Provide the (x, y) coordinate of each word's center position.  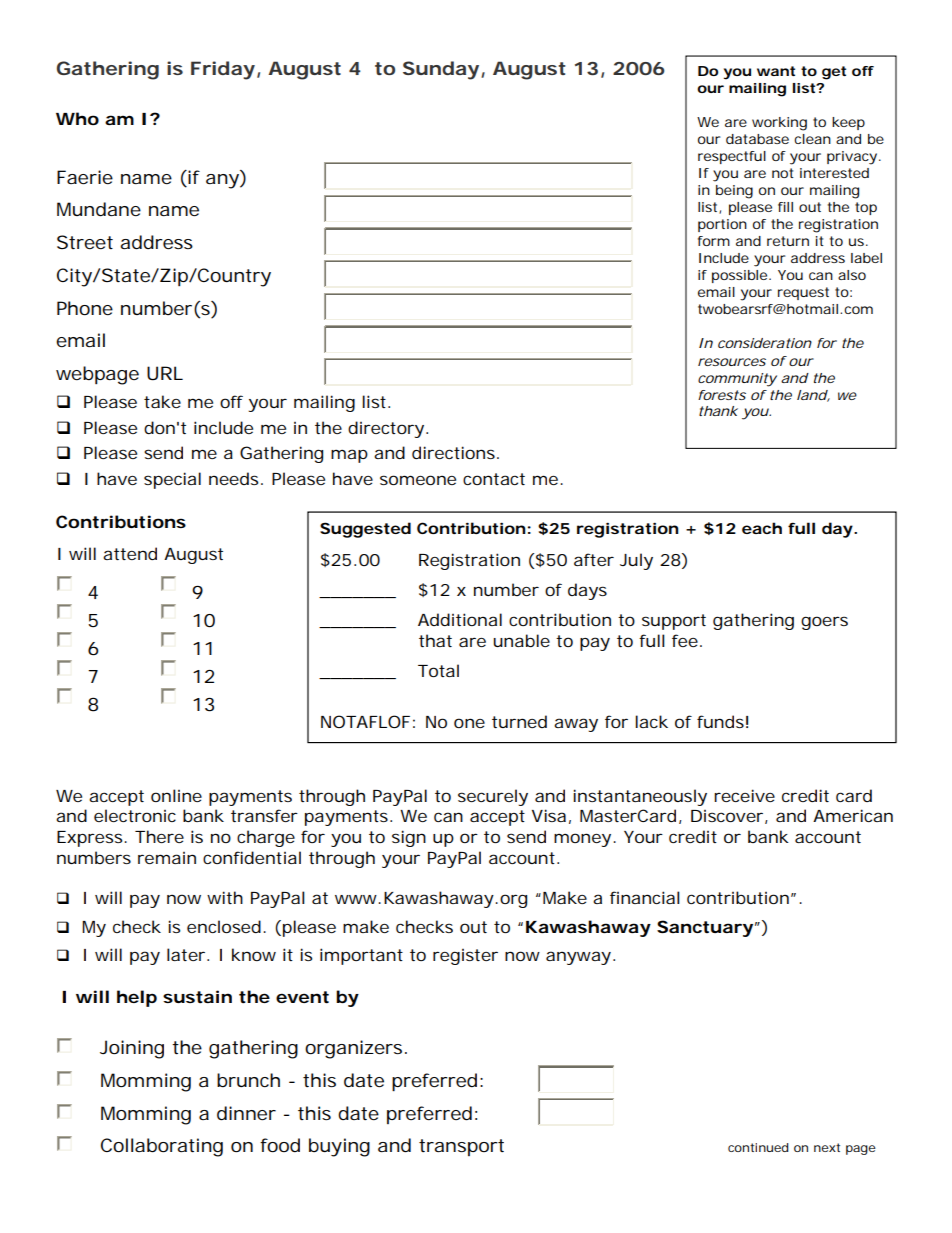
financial (645, 897)
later (186, 954)
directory (386, 429)
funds (720, 721)
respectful (732, 157)
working (779, 124)
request (803, 293)
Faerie (85, 177)
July (636, 561)
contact (494, 479)
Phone (85, 308)
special (172, 480)
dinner (246, 1113)
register (465, 957)
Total (438, 670)
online (176, 795)
